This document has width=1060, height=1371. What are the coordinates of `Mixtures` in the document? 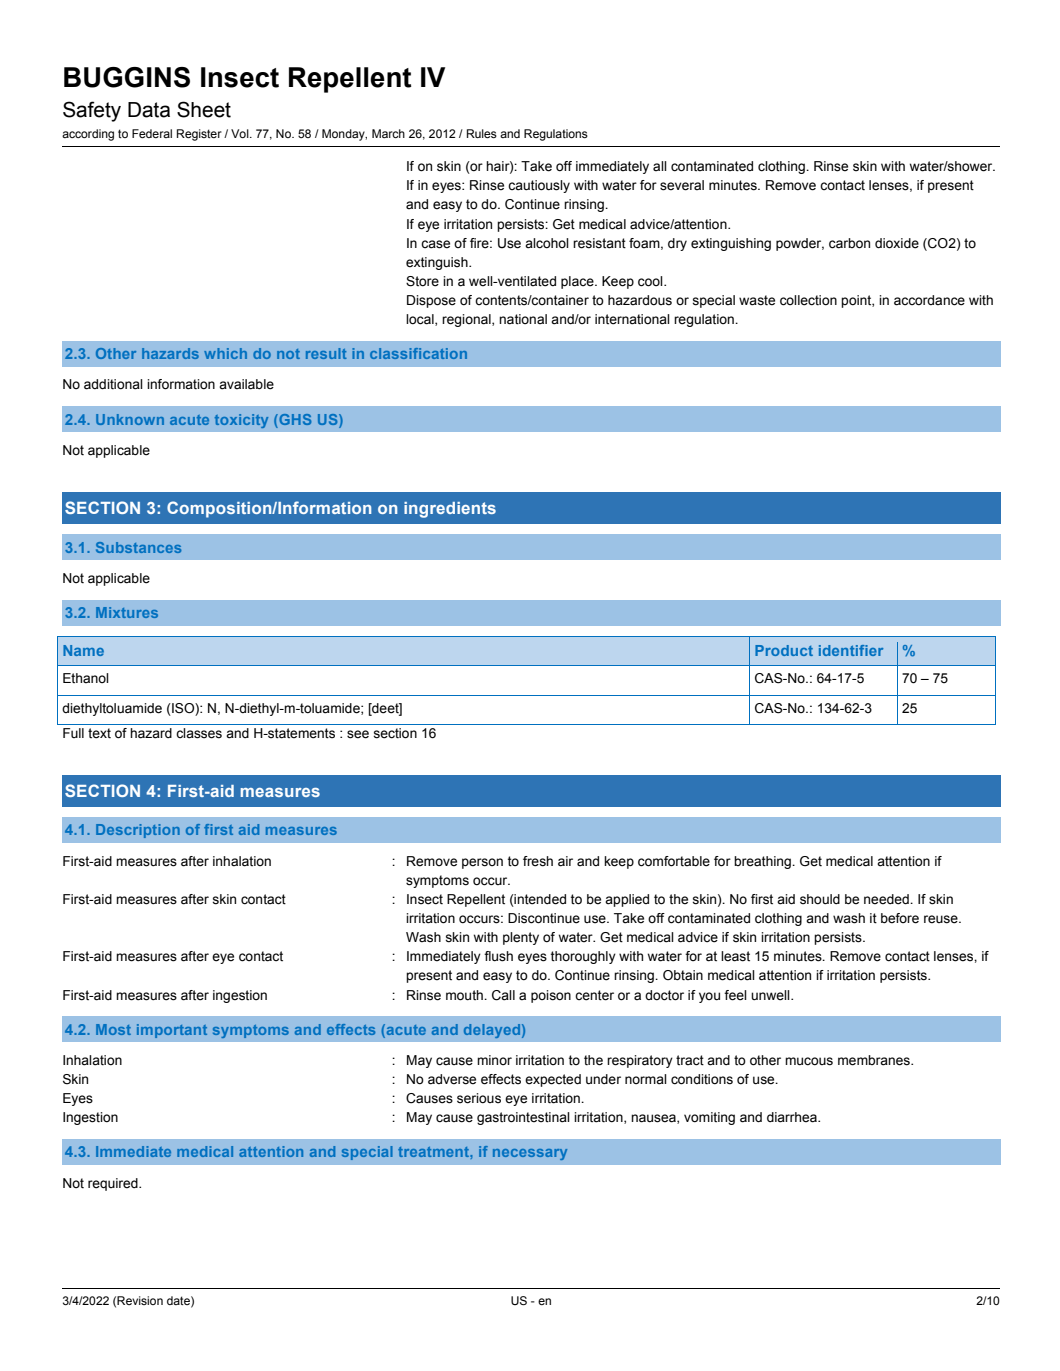 It's located at (127, 612).
